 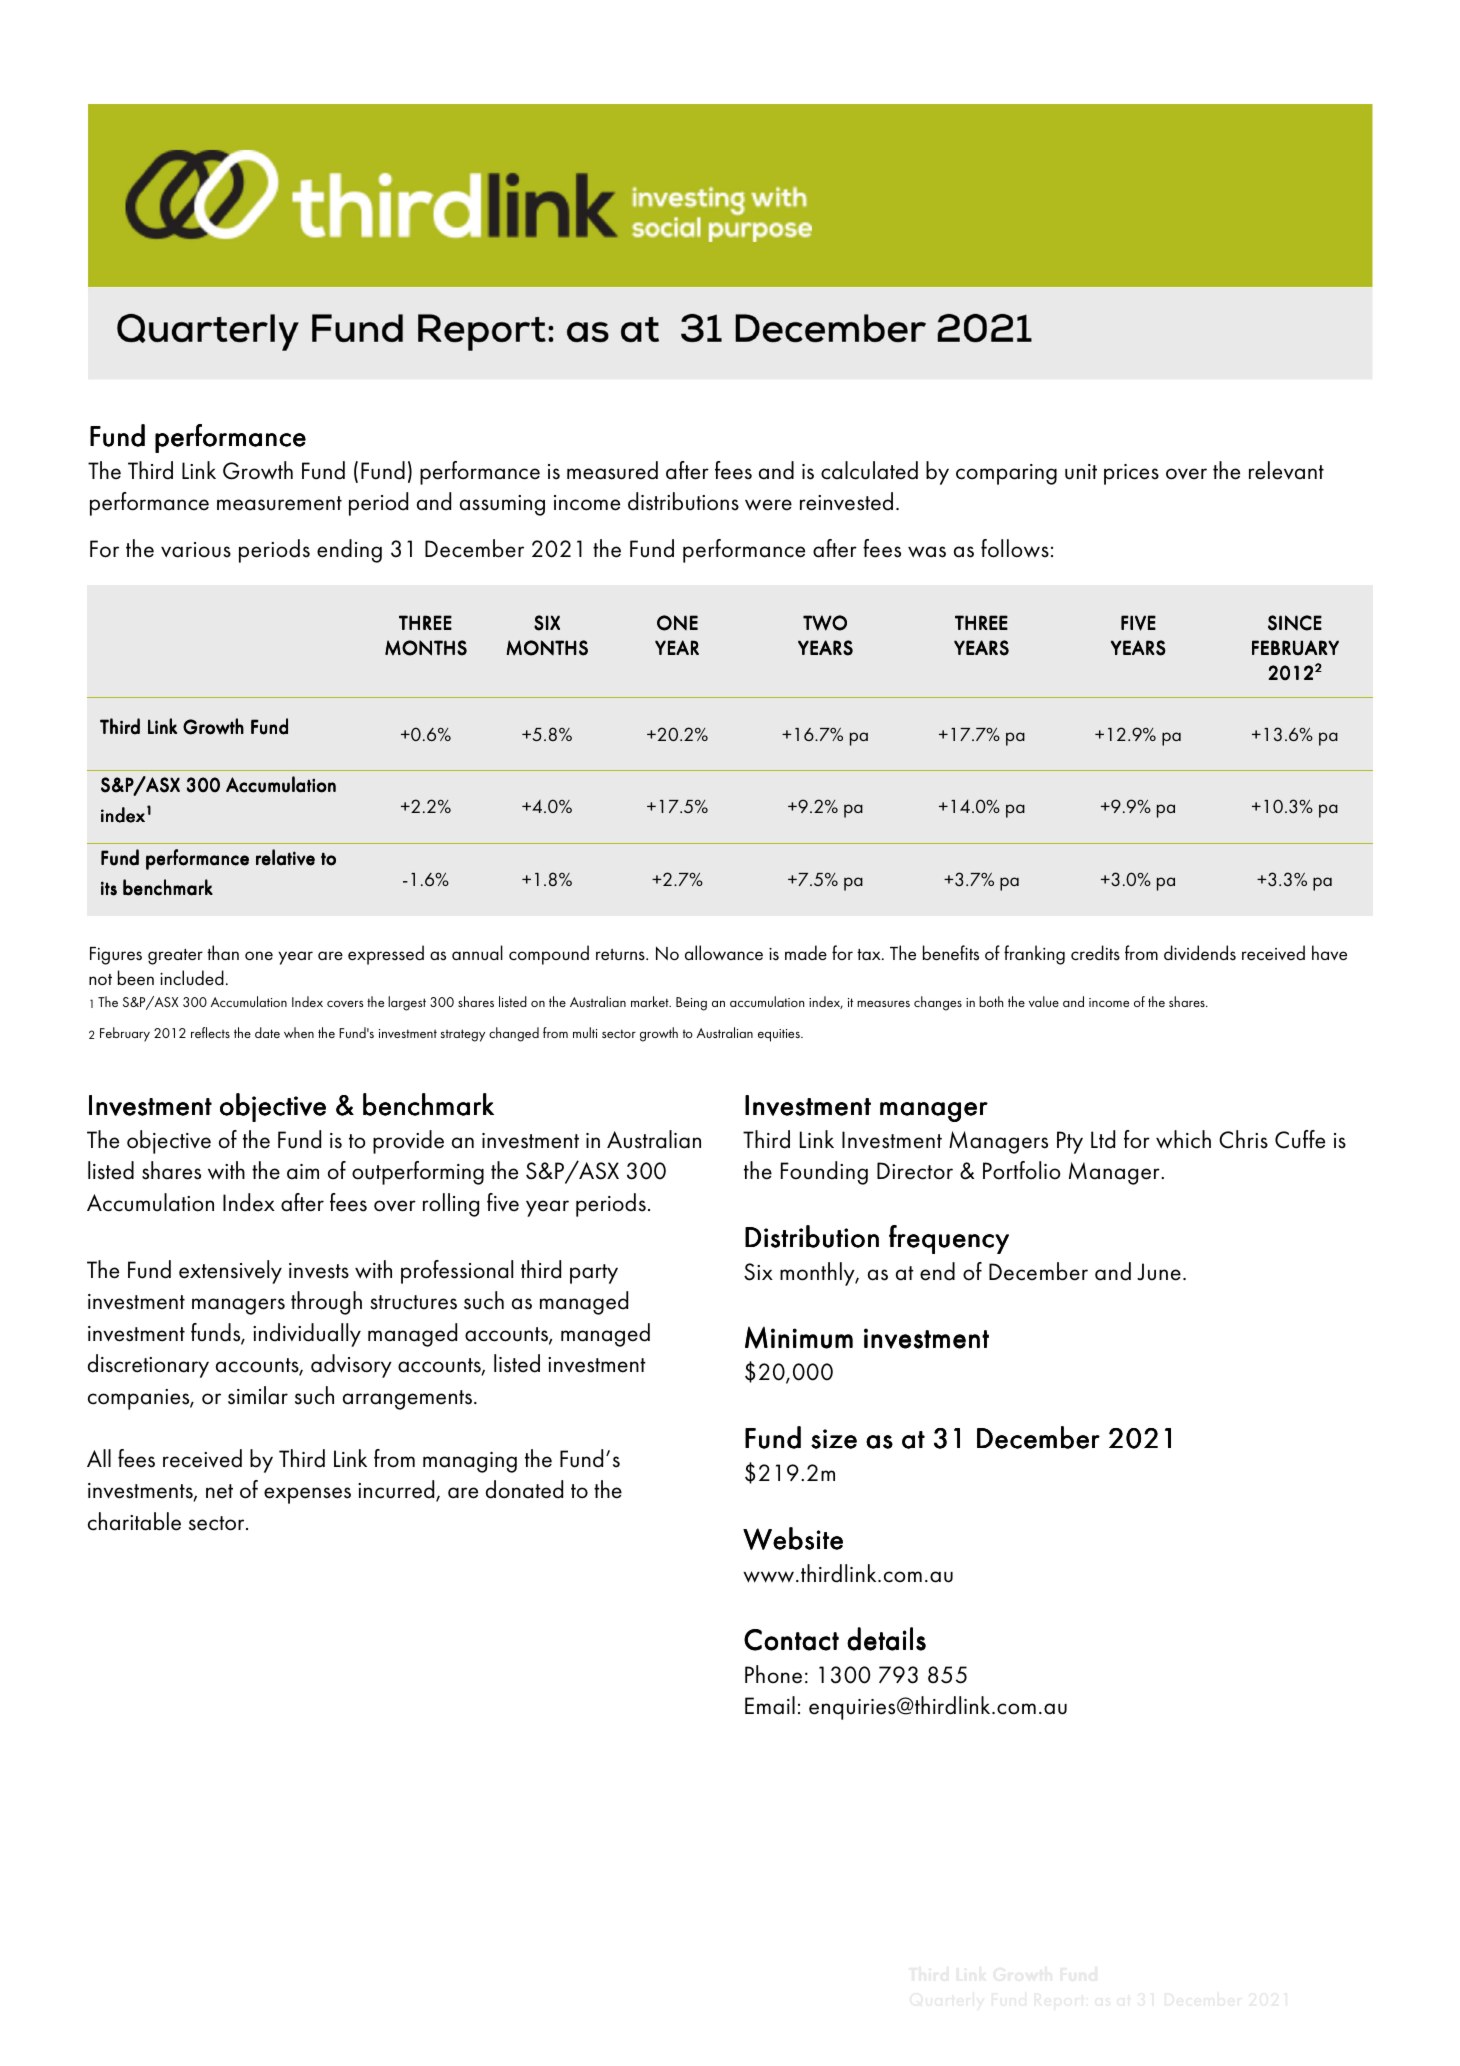 I want to click on prices, so click(x=1131, y=474).
